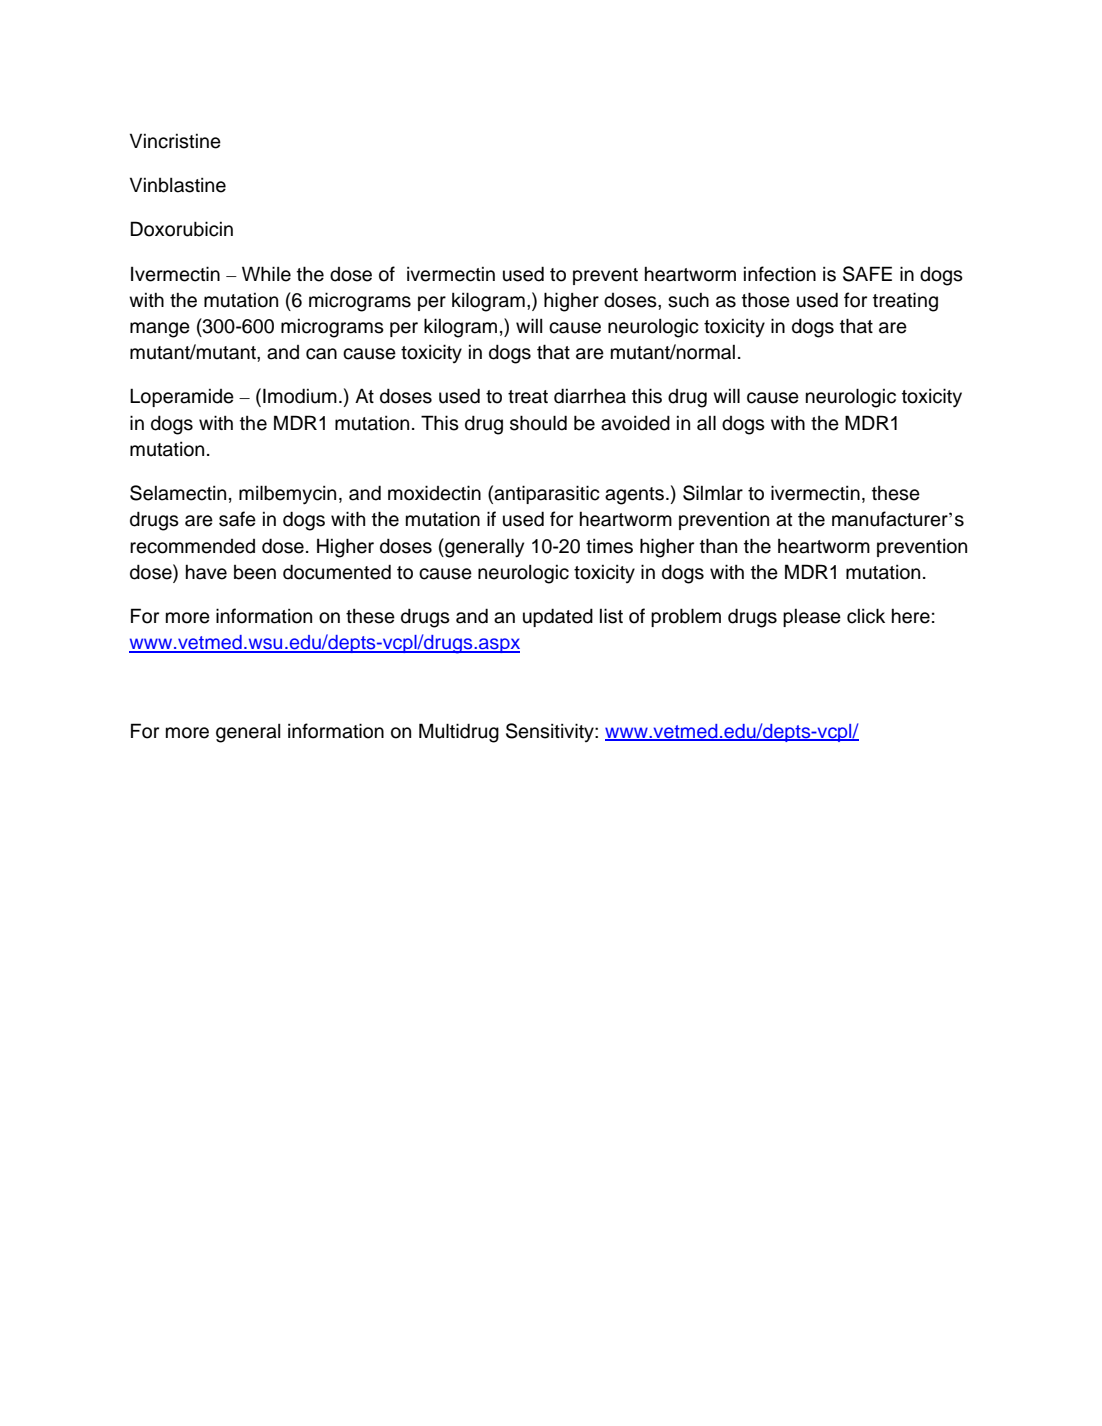  I want to click on been, so click(255, 572).
